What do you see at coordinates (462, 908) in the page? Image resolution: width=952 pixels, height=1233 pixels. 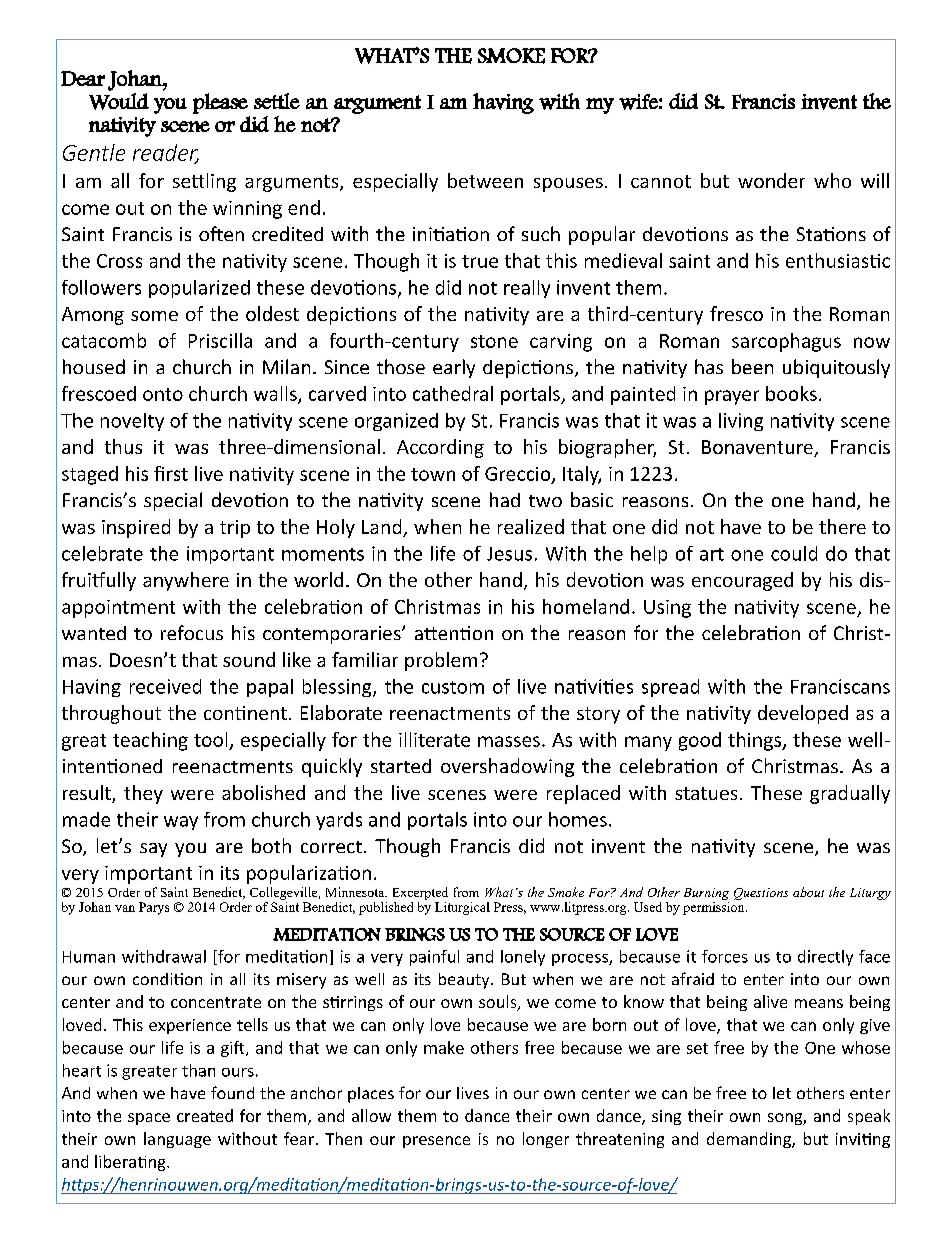 I see `Liturgical` at bounding box center [462, 908].
